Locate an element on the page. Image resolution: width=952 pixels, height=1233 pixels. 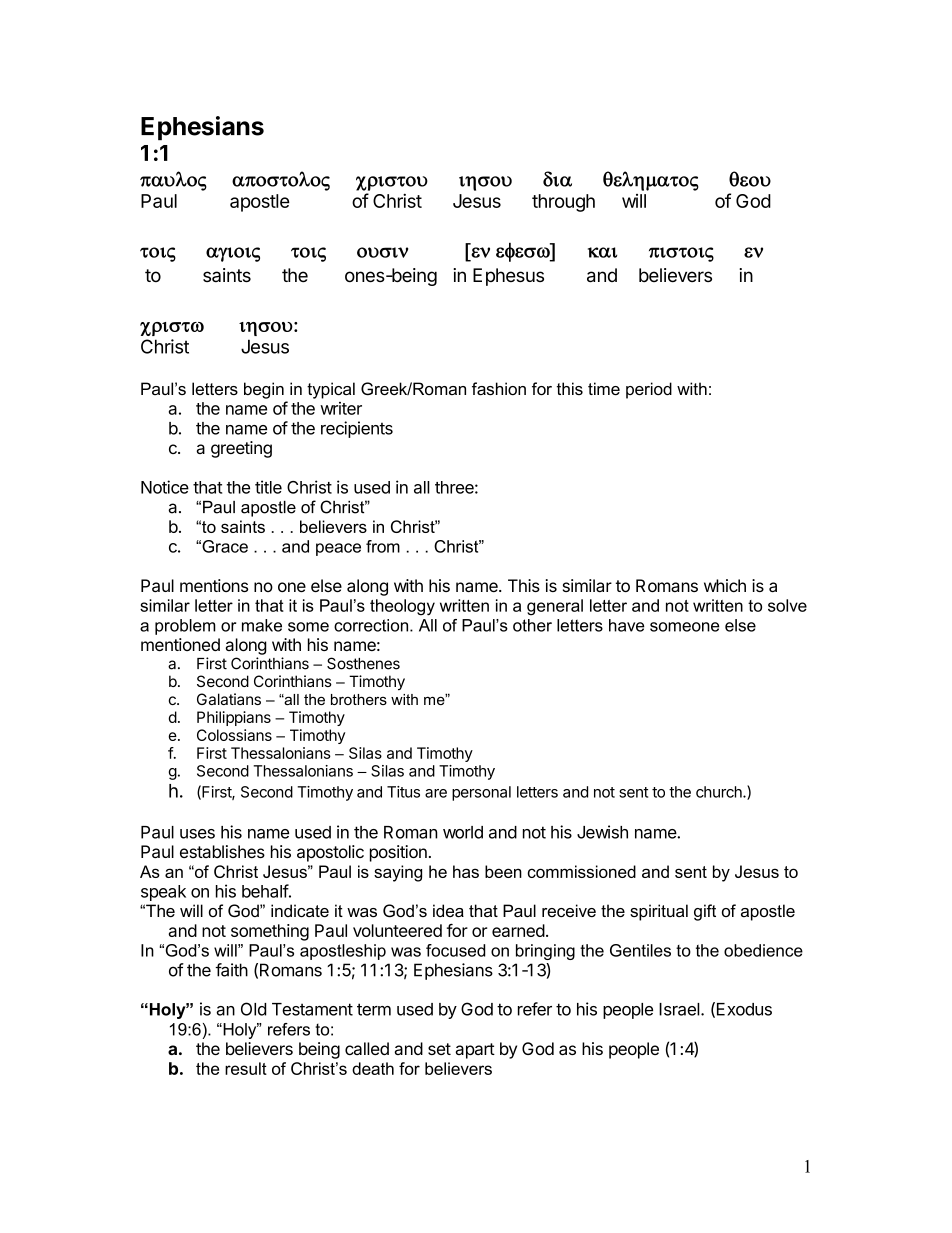
through is located at coordinates (563, 203).
